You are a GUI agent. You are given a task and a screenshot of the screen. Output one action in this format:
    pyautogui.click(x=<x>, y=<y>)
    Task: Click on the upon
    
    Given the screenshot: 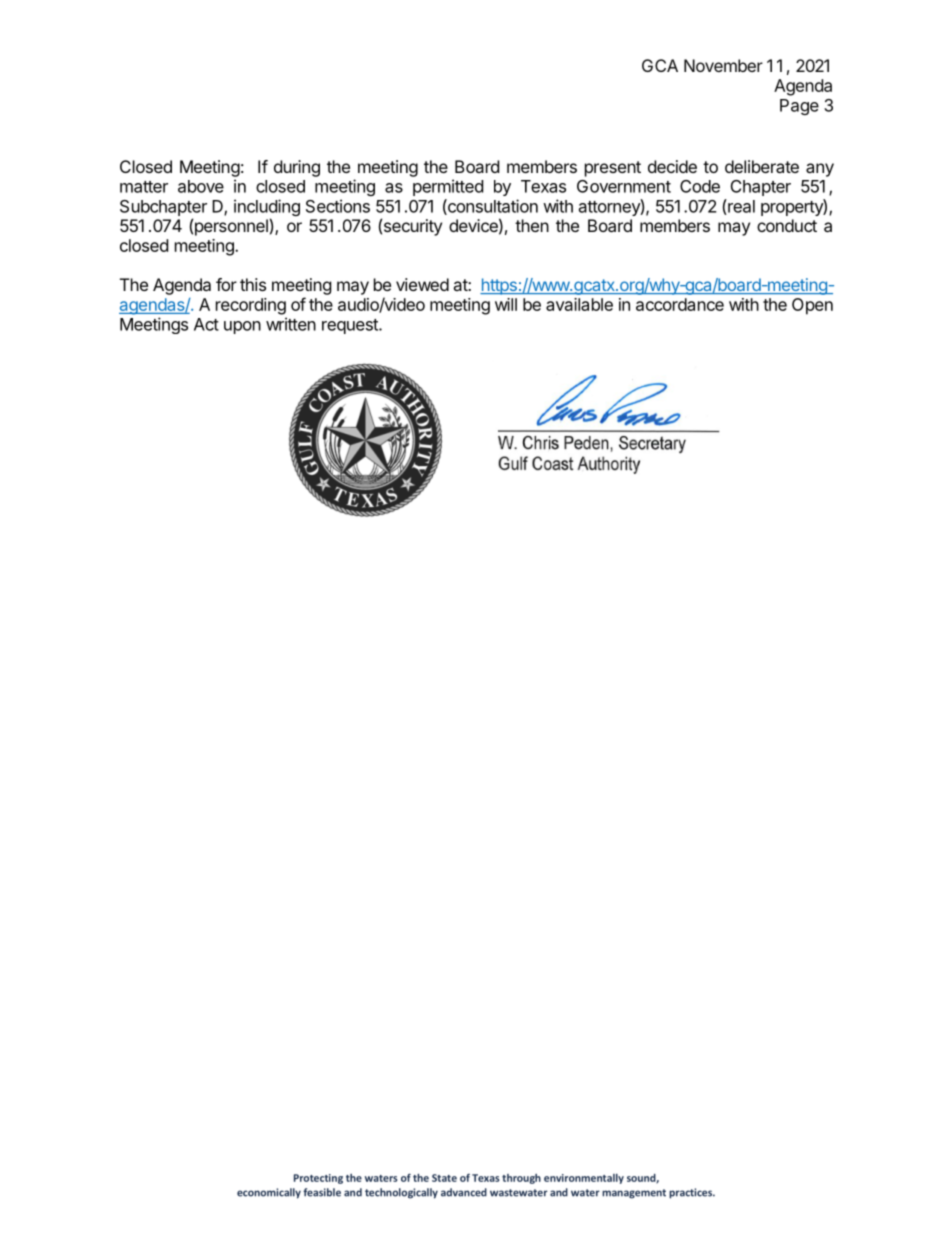 What is the action you would take?
    pyautogui.click(x=242, y=327)
